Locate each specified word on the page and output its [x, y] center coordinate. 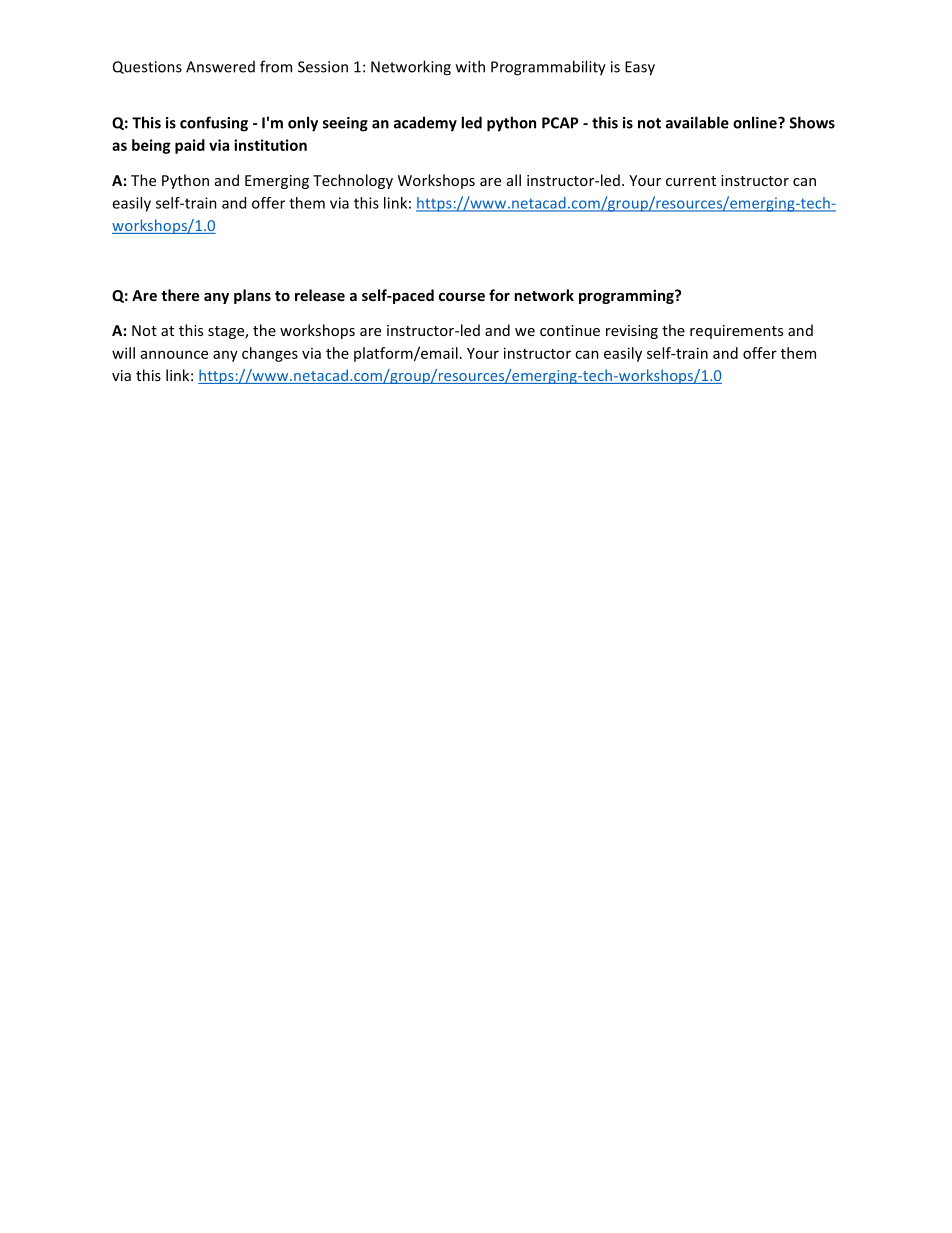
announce [174, 354]
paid [190, 146]
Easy [640, 68]
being [151, 146]
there [180, 295]
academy [425, 124]
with [470, 66]
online [756, 122]
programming [627, 296]
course [462, 297]
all [514, 180]
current [691, 181]
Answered [220, 67]
